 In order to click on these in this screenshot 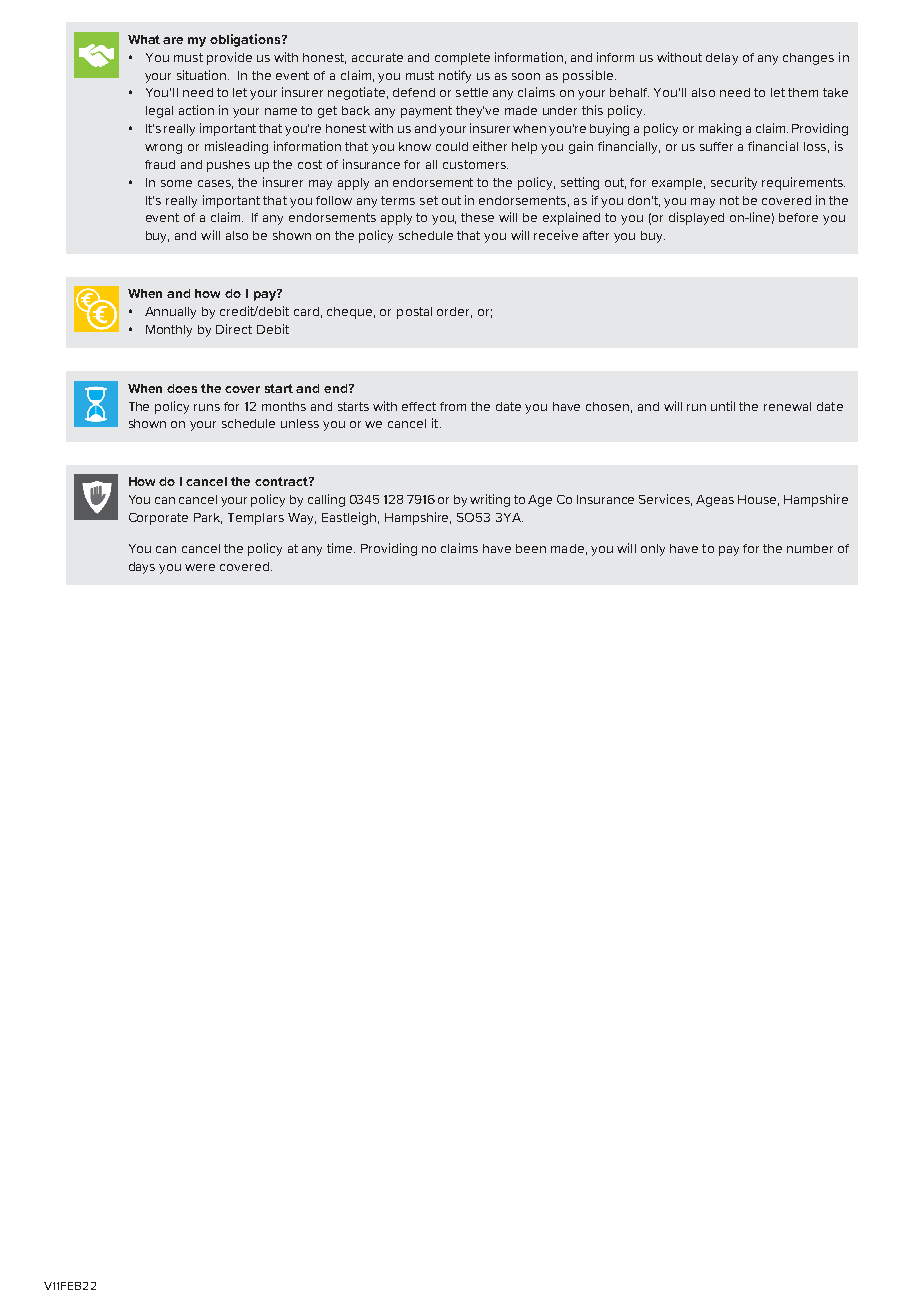, I will do `click(477, 217)`.
